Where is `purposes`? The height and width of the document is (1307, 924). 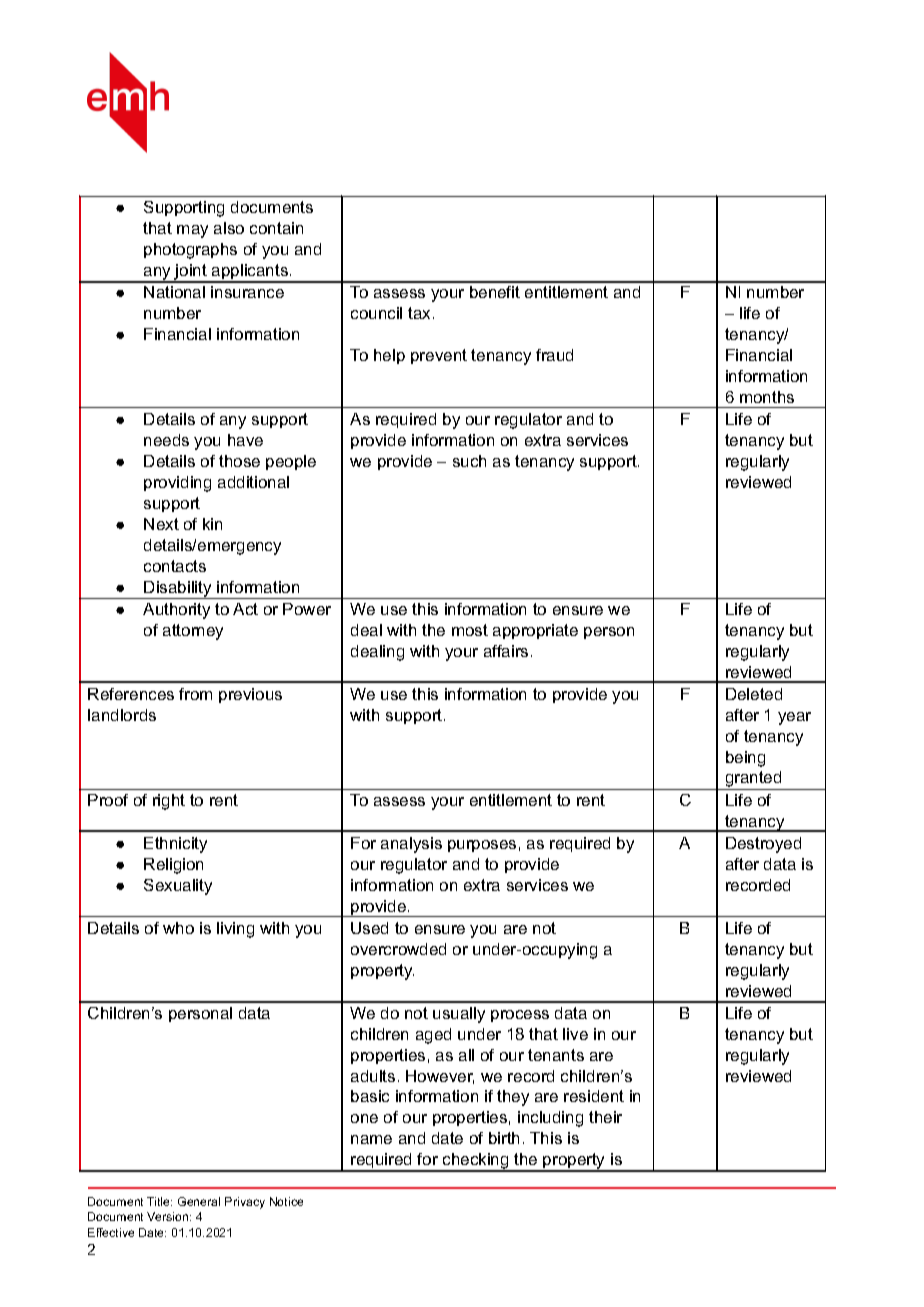
purposes is located at coordinates (482, 846).
